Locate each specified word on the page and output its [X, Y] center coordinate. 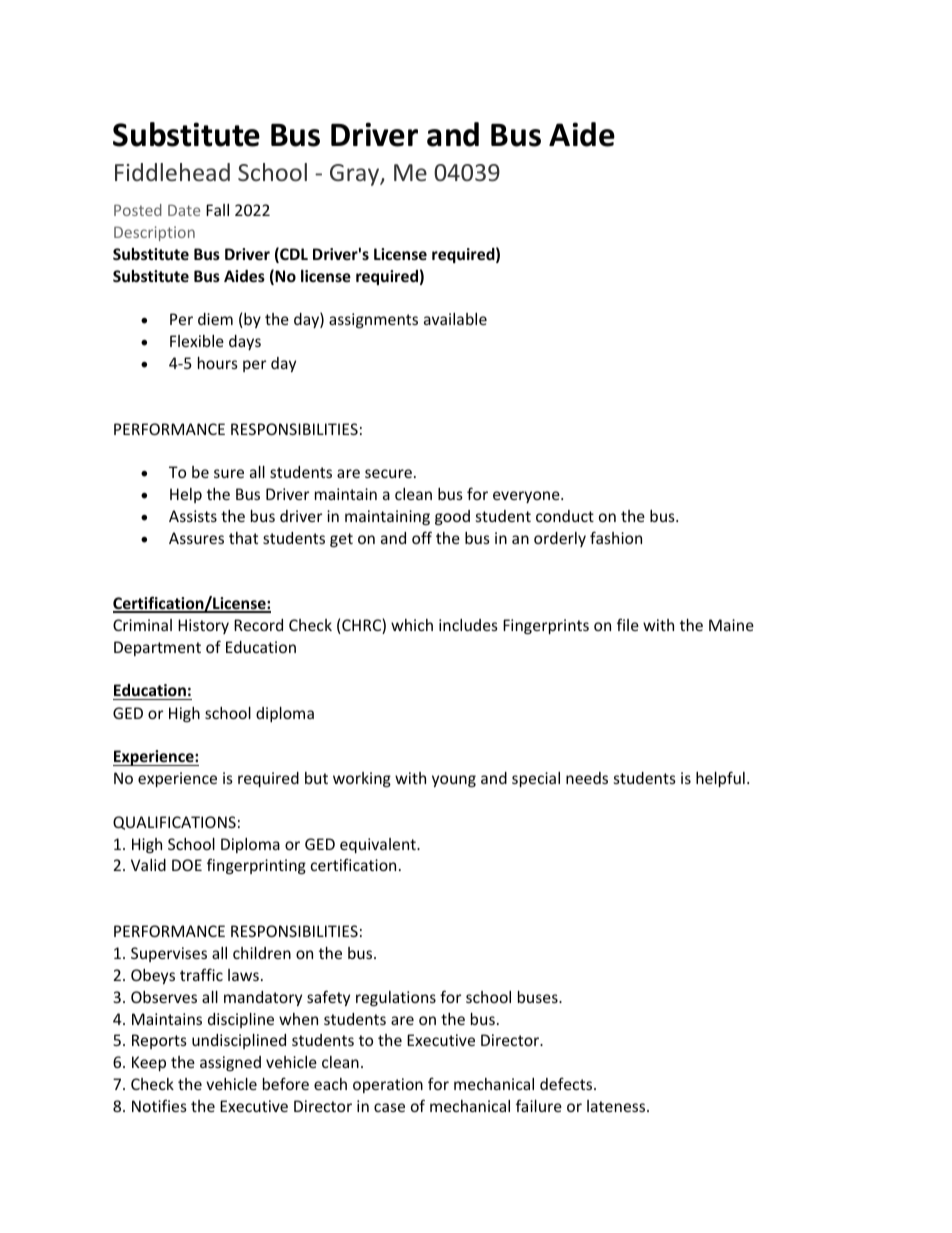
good [452, 517]
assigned [230, 1063]
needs [587, 778]
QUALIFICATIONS [174, 823]
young [454, 781]
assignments [373, 320]
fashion [616, 537]
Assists [193, 516]
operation [388, 1085]
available [455, 319]
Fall [217, 210]
